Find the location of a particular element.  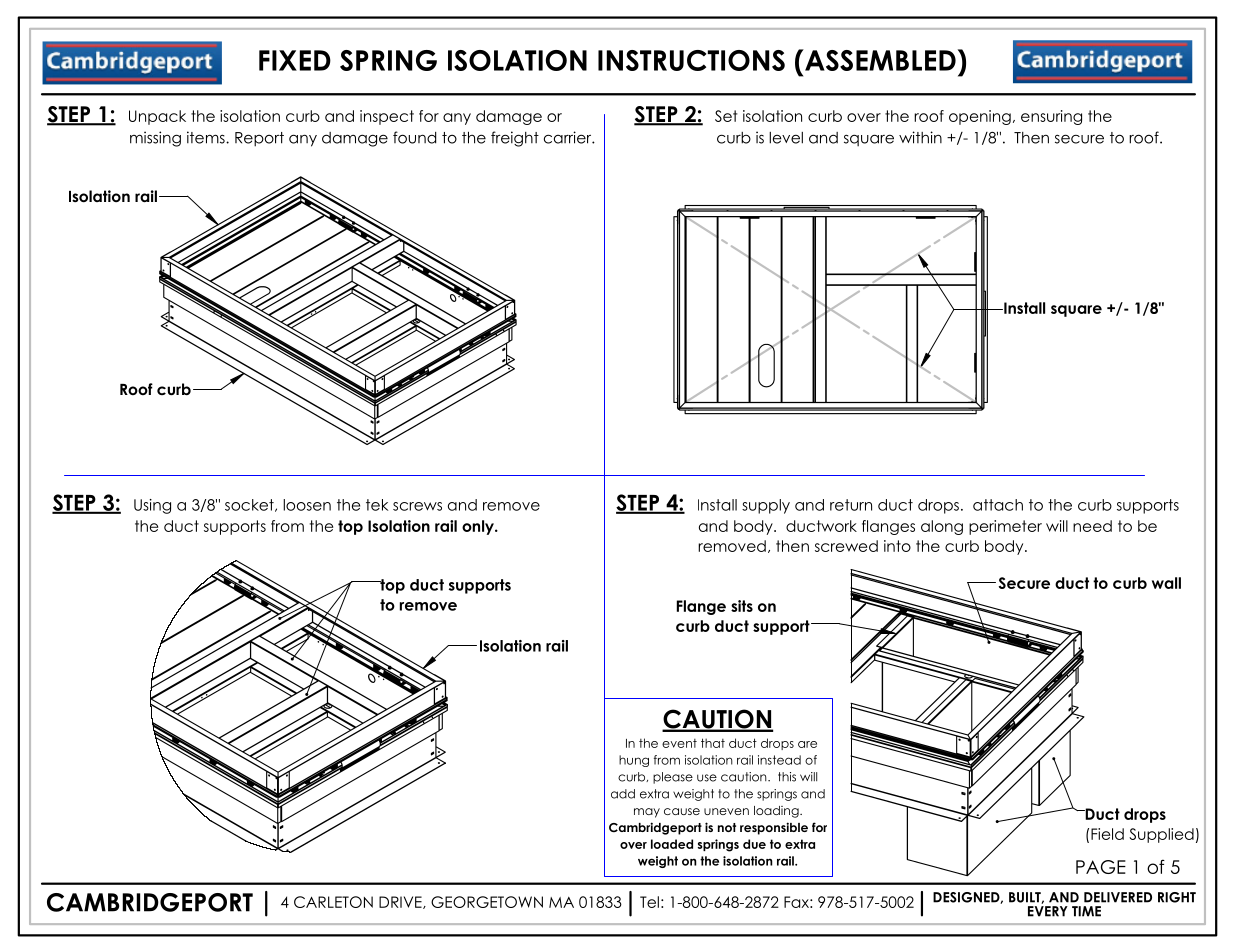

Tel is located at coordinates (649, 902).
